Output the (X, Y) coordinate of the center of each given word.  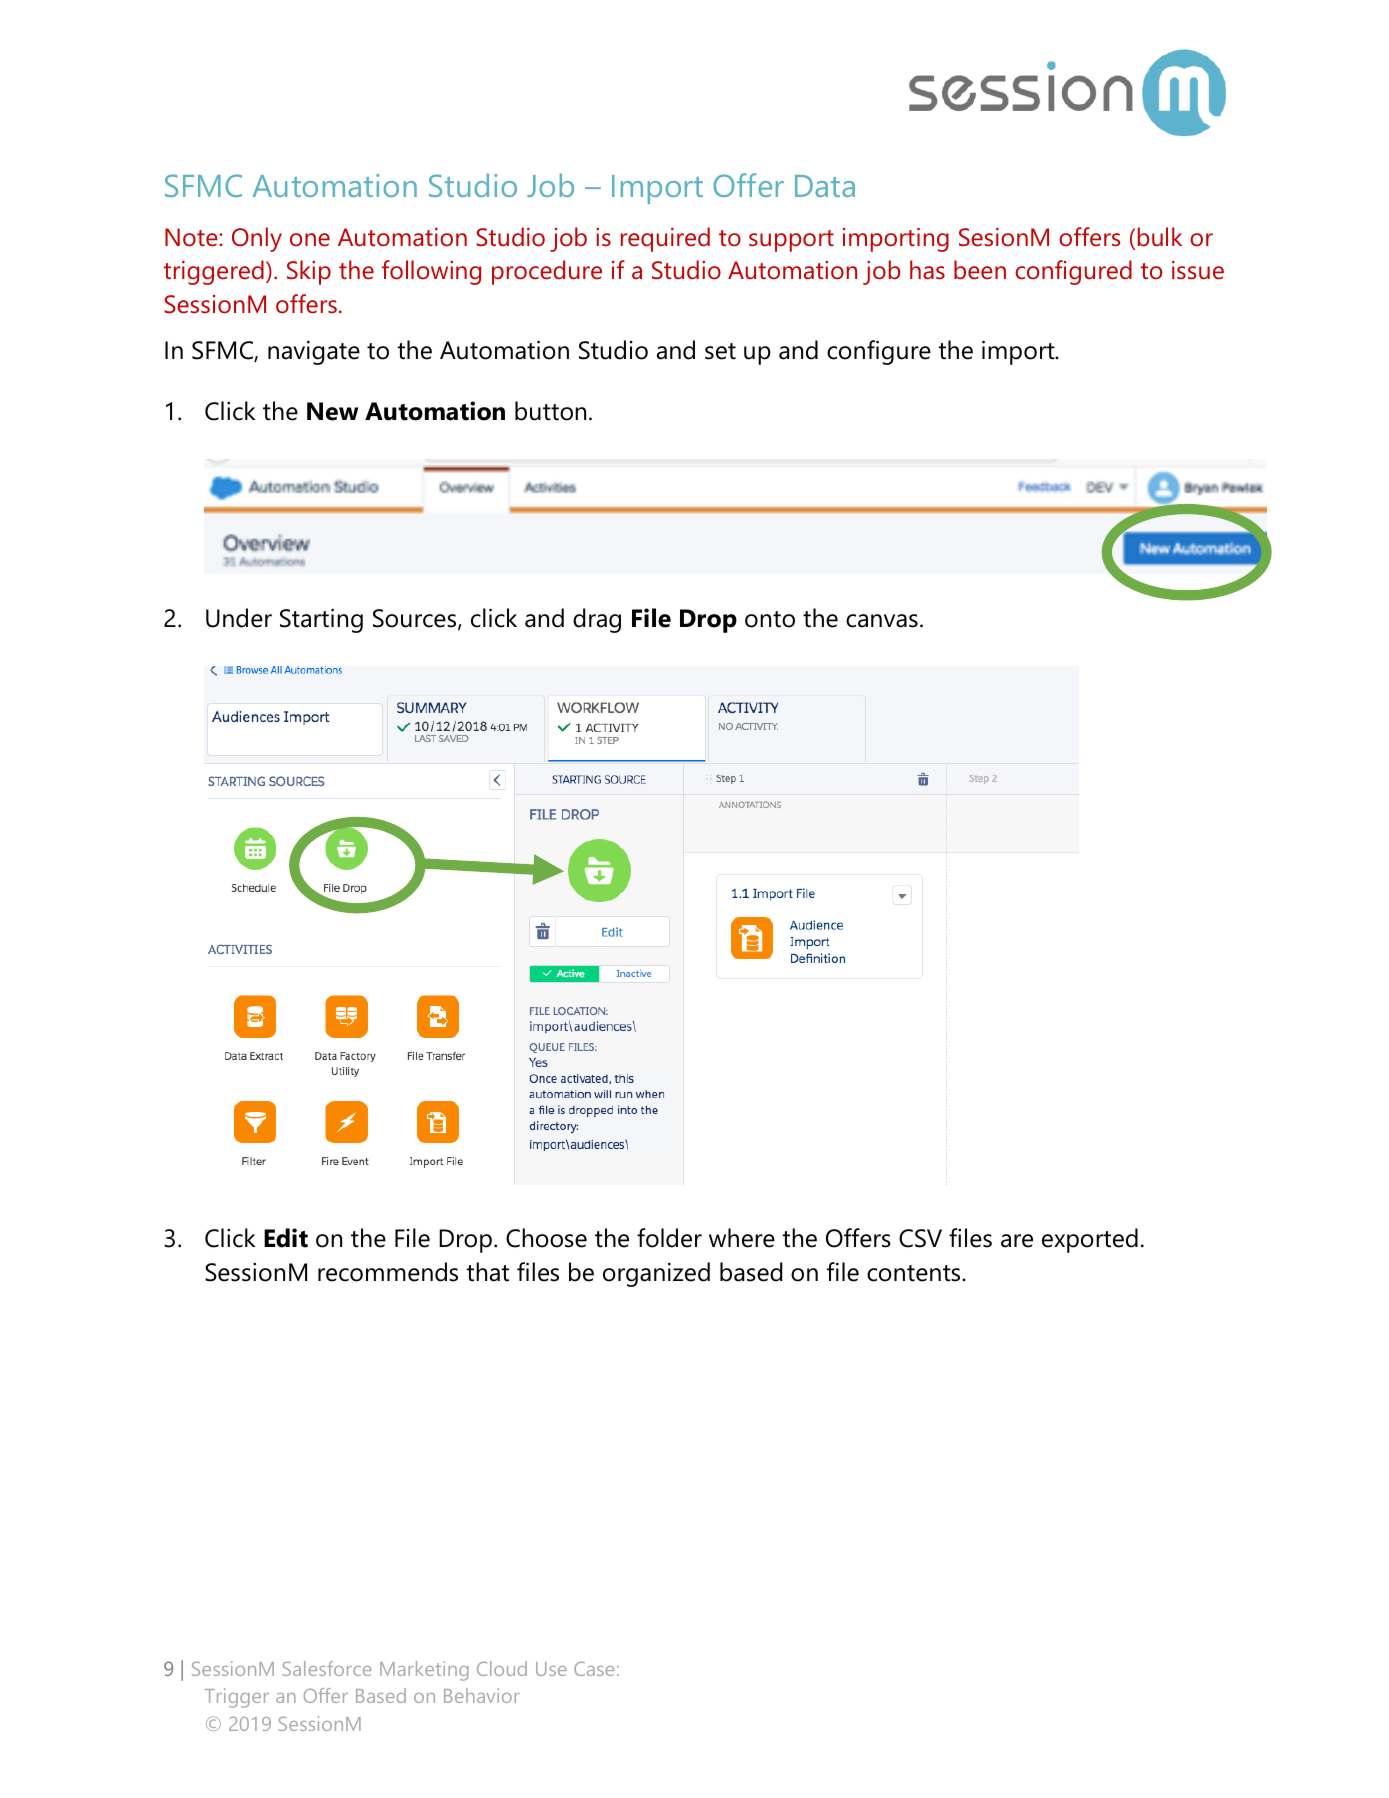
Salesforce (327, 1668)
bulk (1160, 237)
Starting (321, 620)
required (665, 239)
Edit (286, 1238)
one (310, 240)
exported (1090, 1240)
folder (669, 1238)
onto (770, 619)
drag (597, 620)
